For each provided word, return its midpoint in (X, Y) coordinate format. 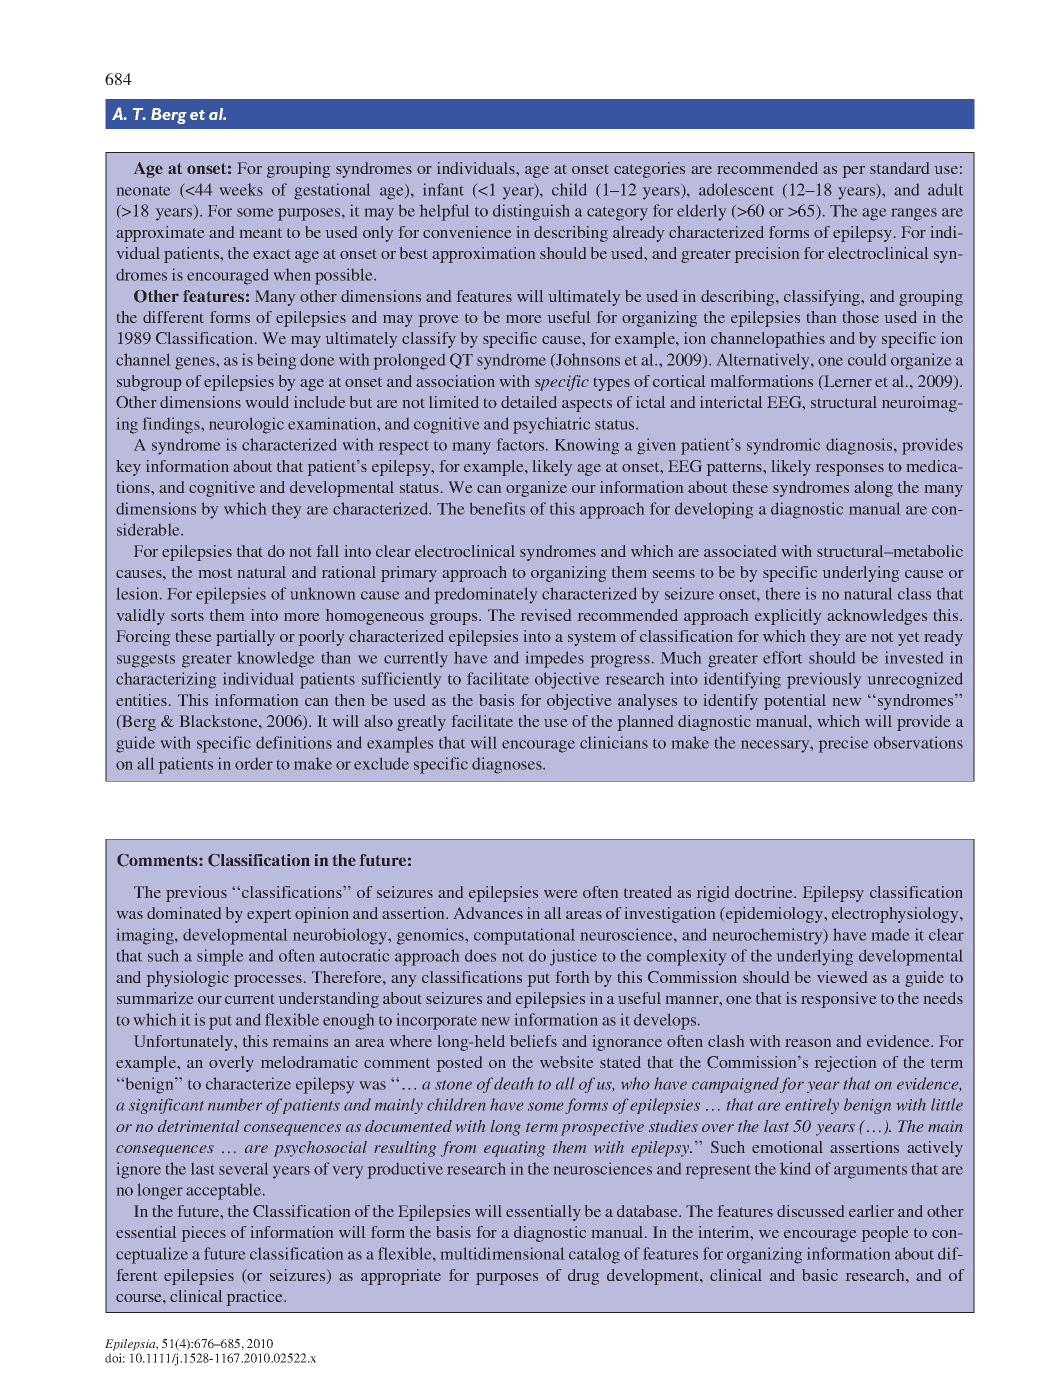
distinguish (531, 212)
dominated (184, 913)
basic (820, 1275)
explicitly (788, 617)
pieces (204, 1234)
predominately (486, 595)
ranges (914, 214)
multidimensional (502, 1253)
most (215, 573)
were (561, 894)
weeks (241, 189)
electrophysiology (896, 915)
